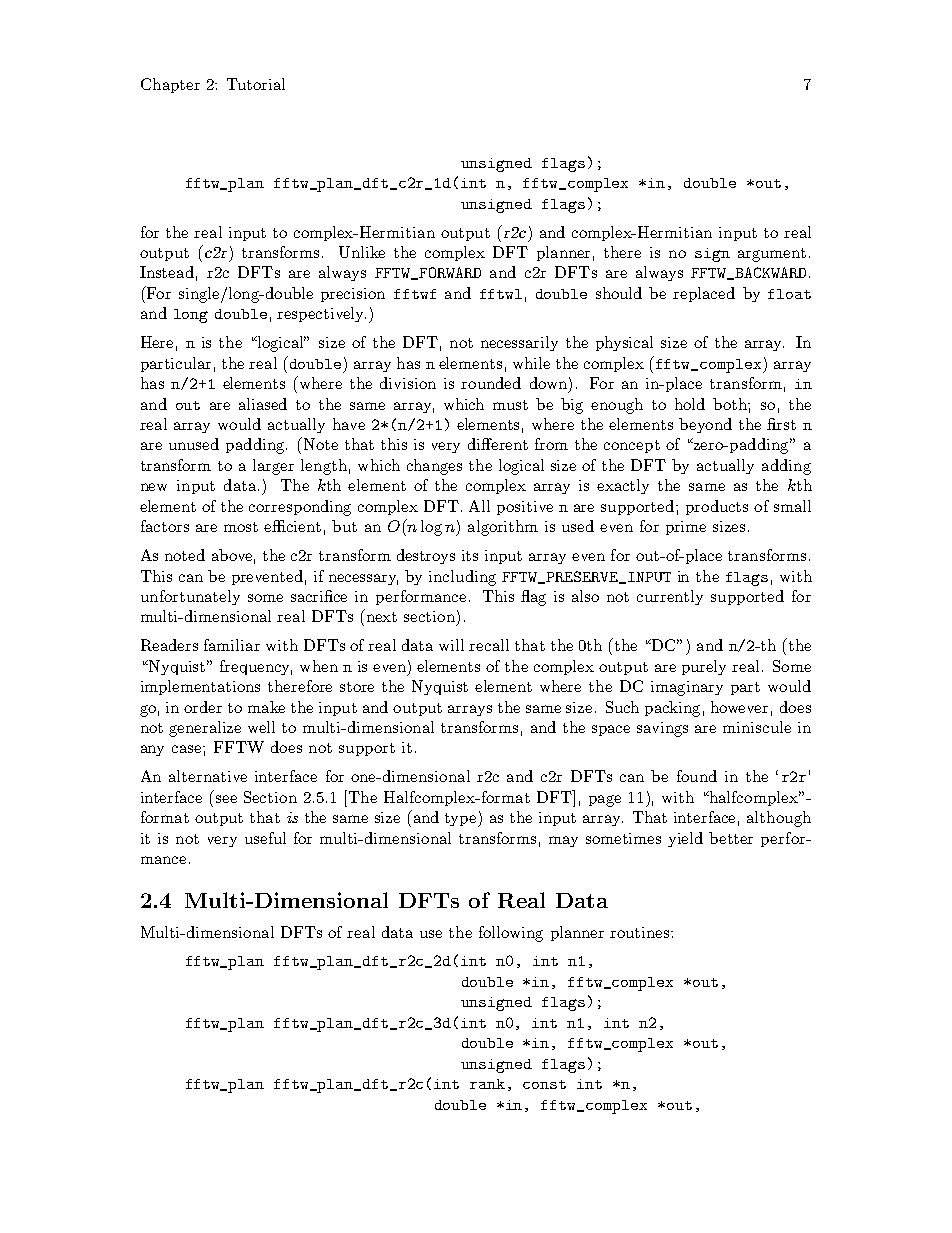 The height and width of the screenshot is (1233, 952). I want to click on argument, so click(772, 255).
